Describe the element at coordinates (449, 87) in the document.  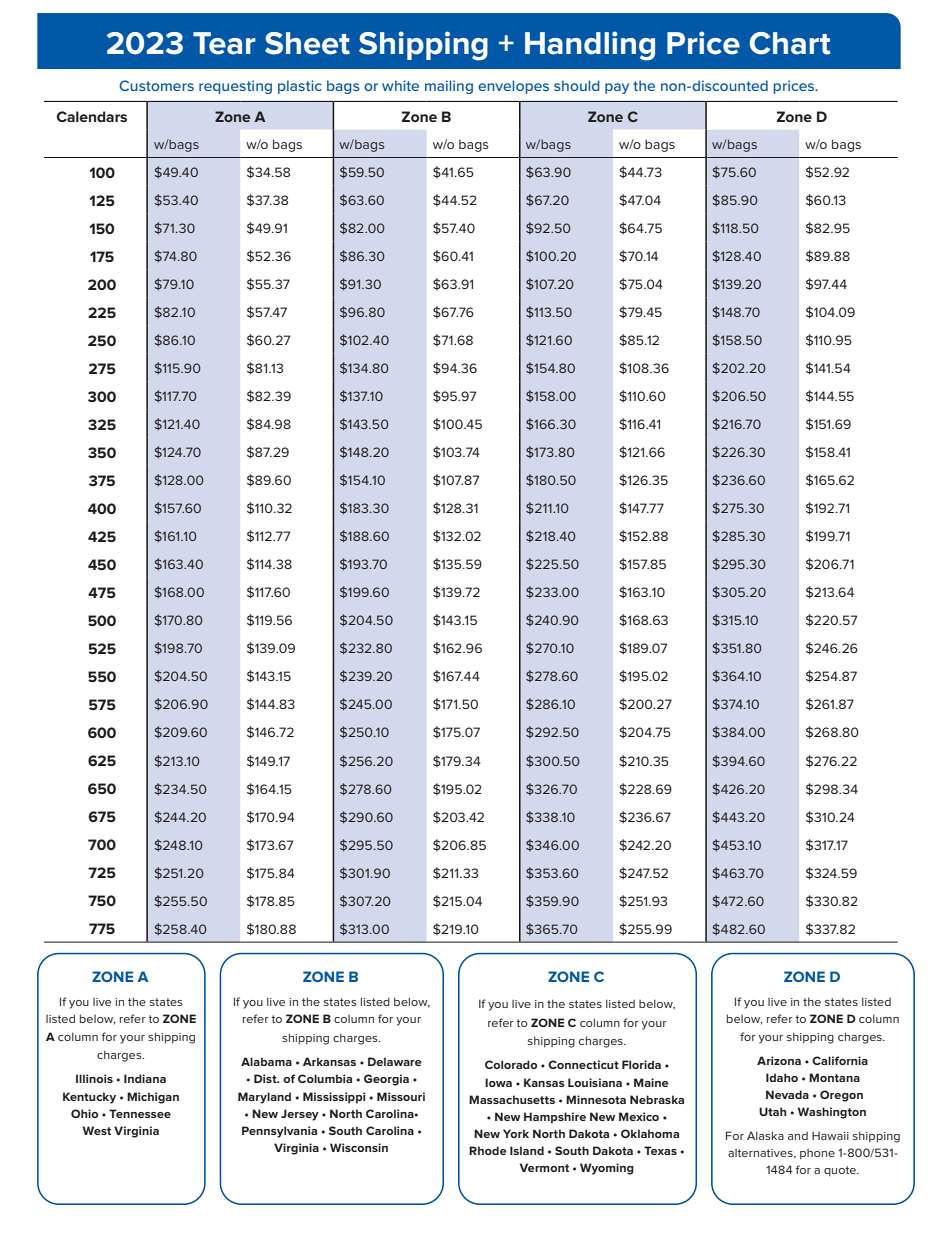
I see `mailing` at that location.
